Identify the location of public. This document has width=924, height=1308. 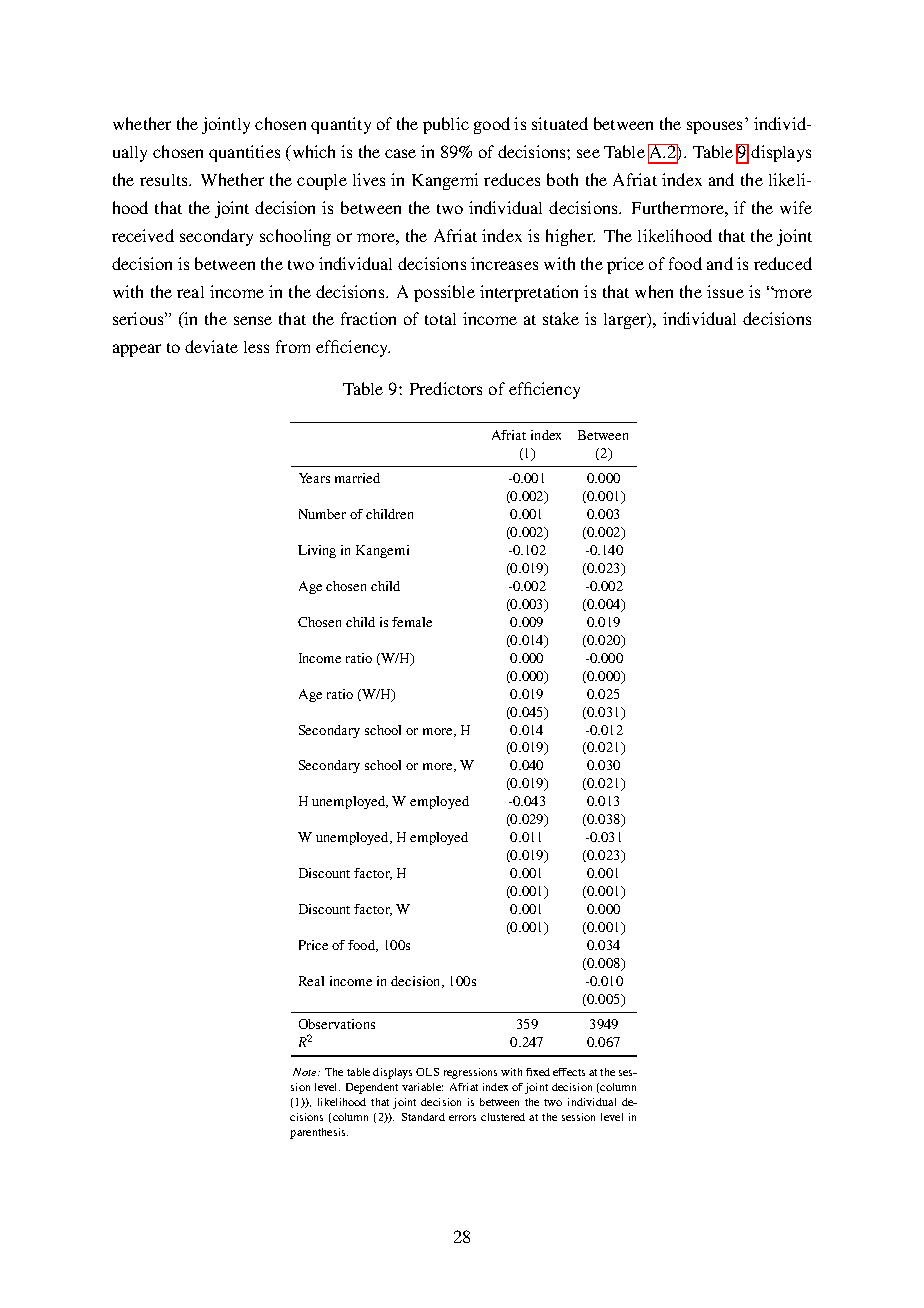
(446, 125).
